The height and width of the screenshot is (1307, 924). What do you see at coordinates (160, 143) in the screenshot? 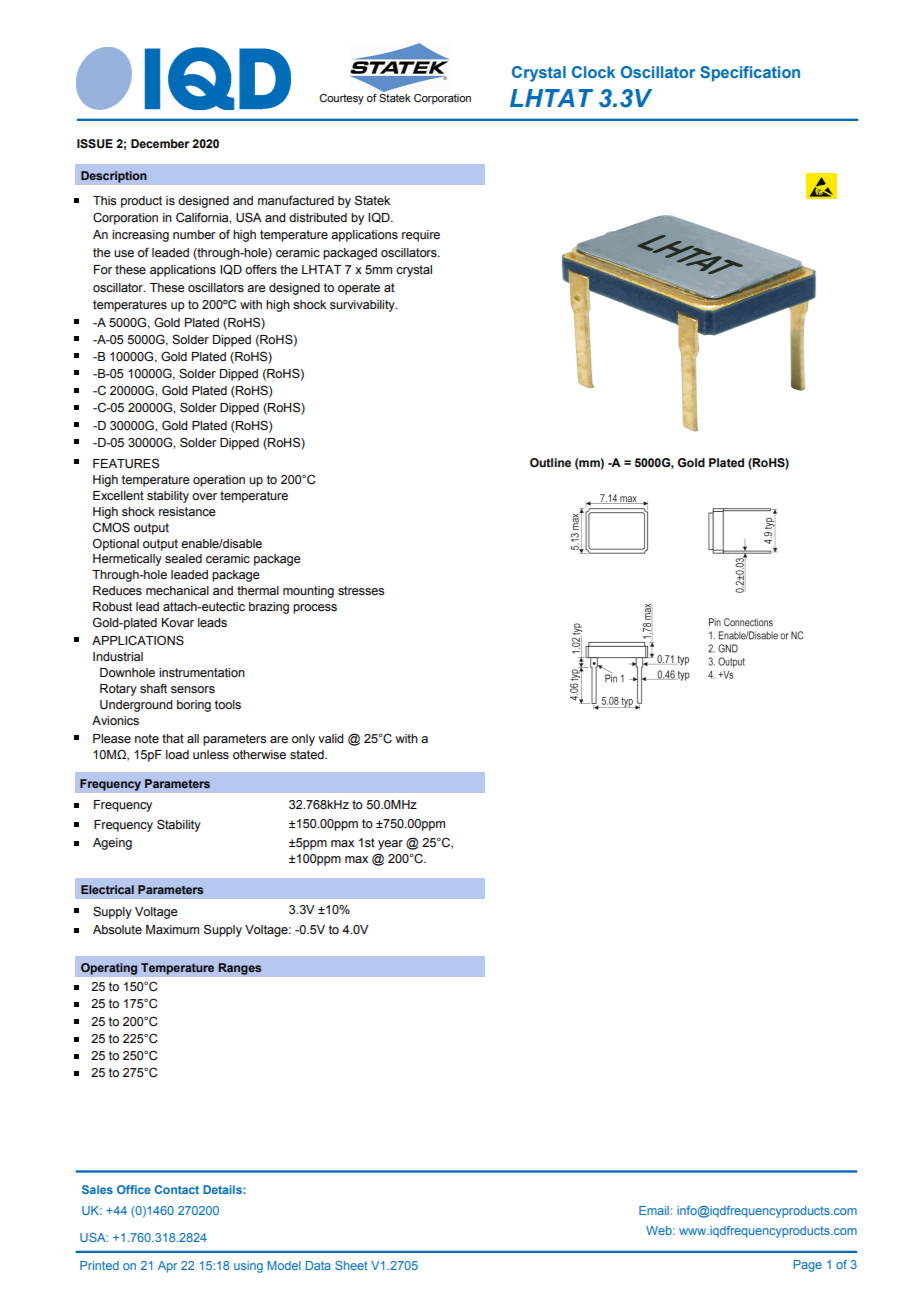
I see `December` at bounding box center [160, 143].
